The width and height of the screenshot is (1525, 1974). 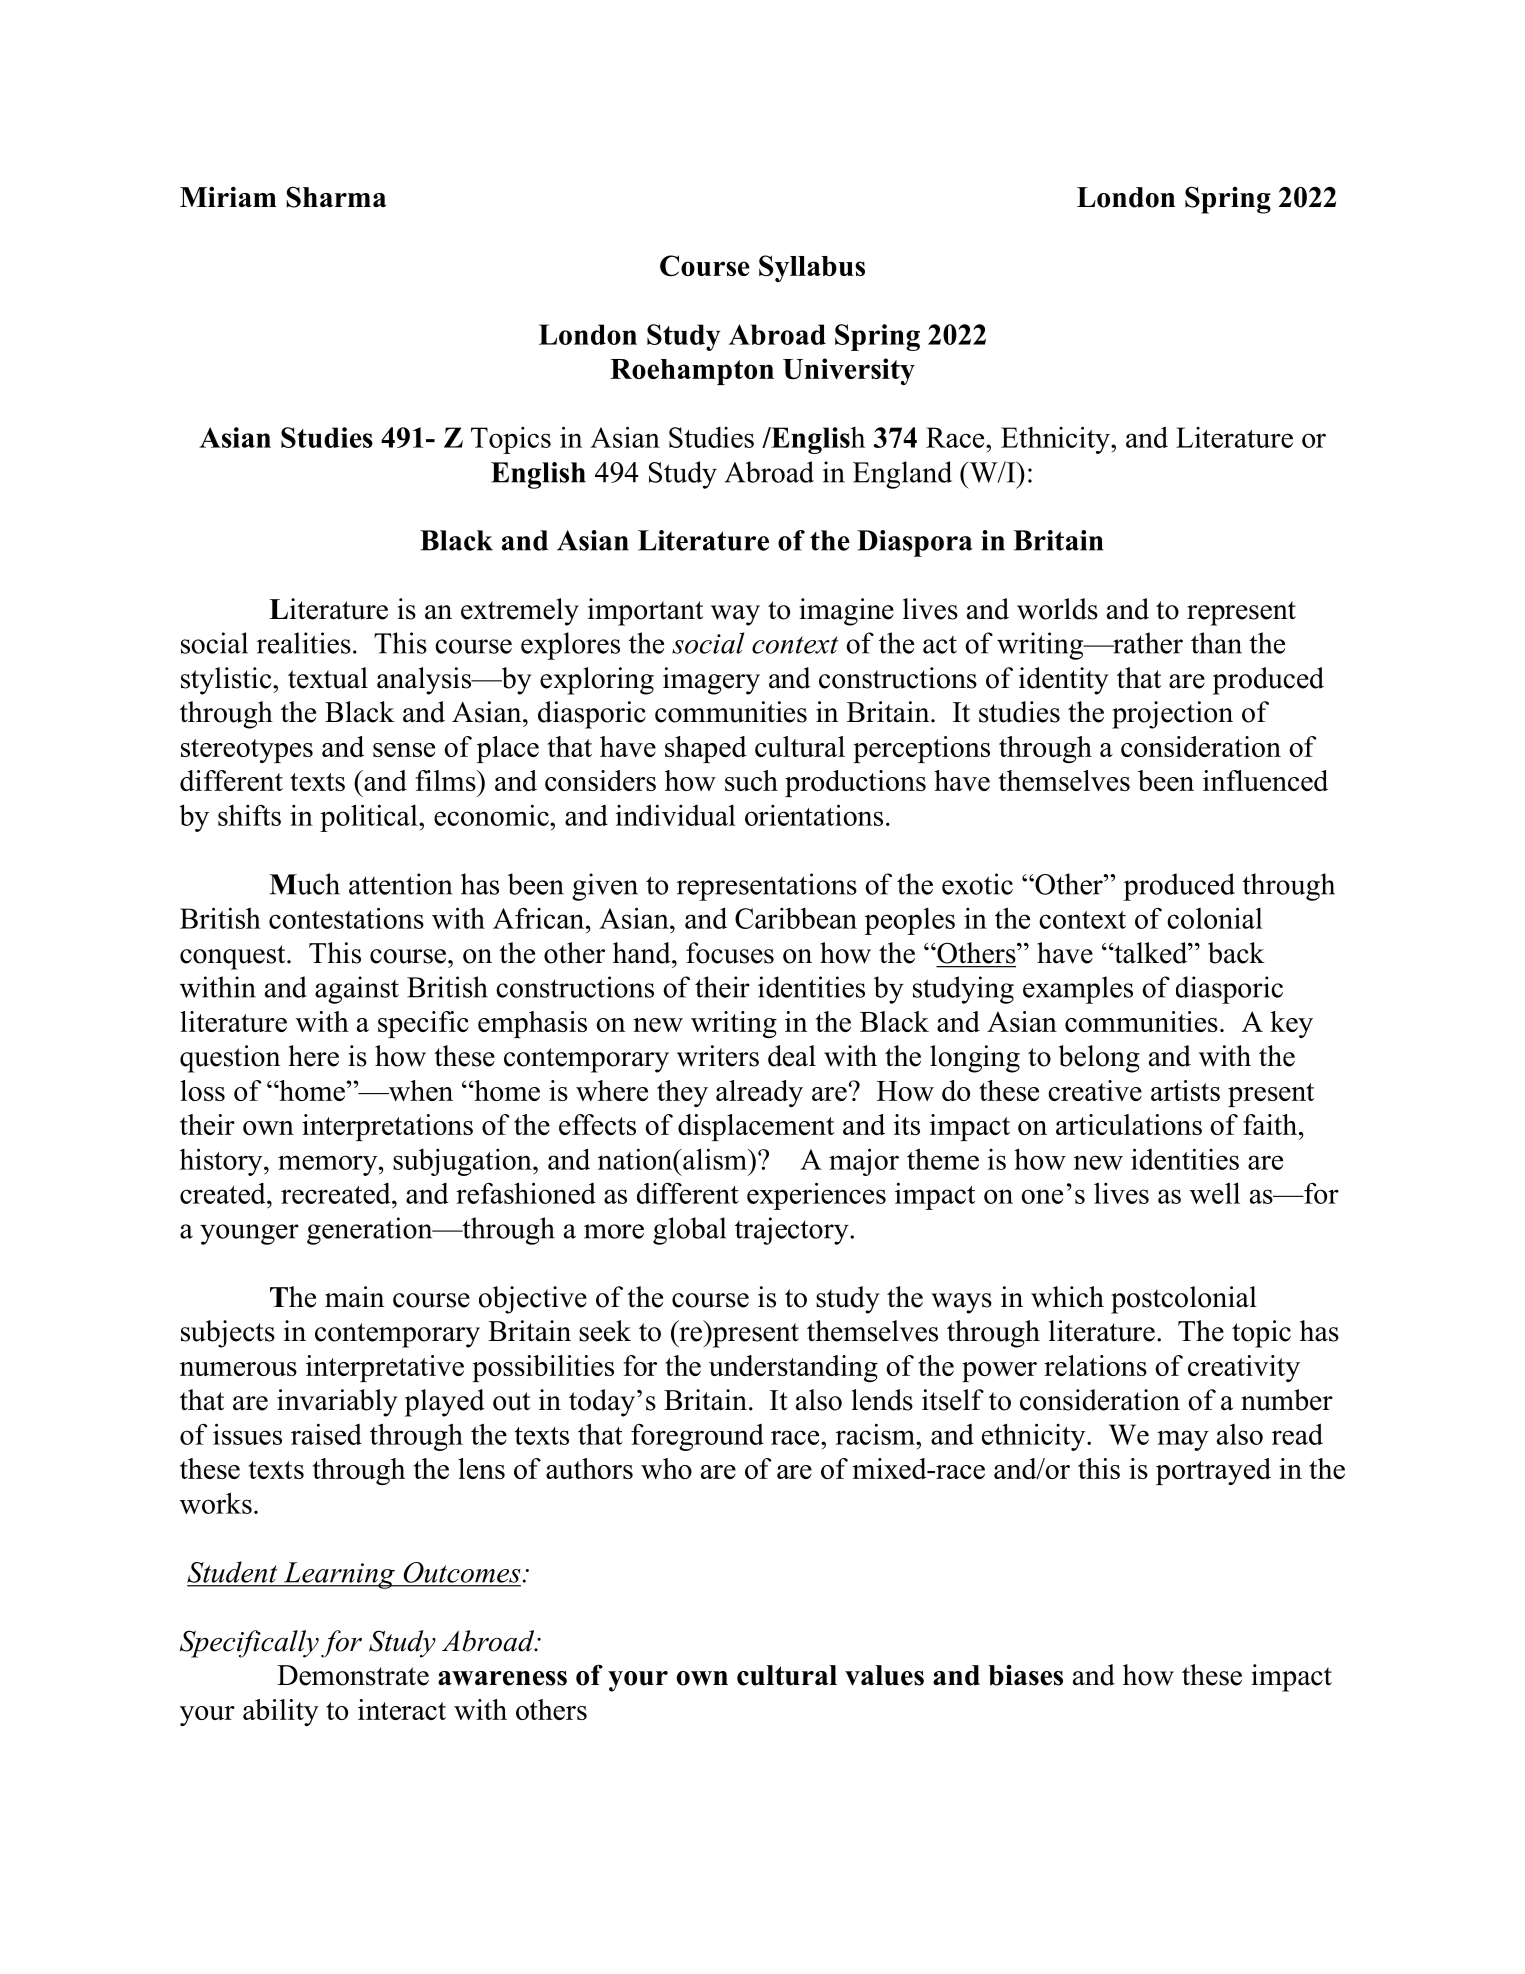 What do you see at coordinates (357, 990) in the screenshot?
I see `against` at bounding box center [357, 990].
